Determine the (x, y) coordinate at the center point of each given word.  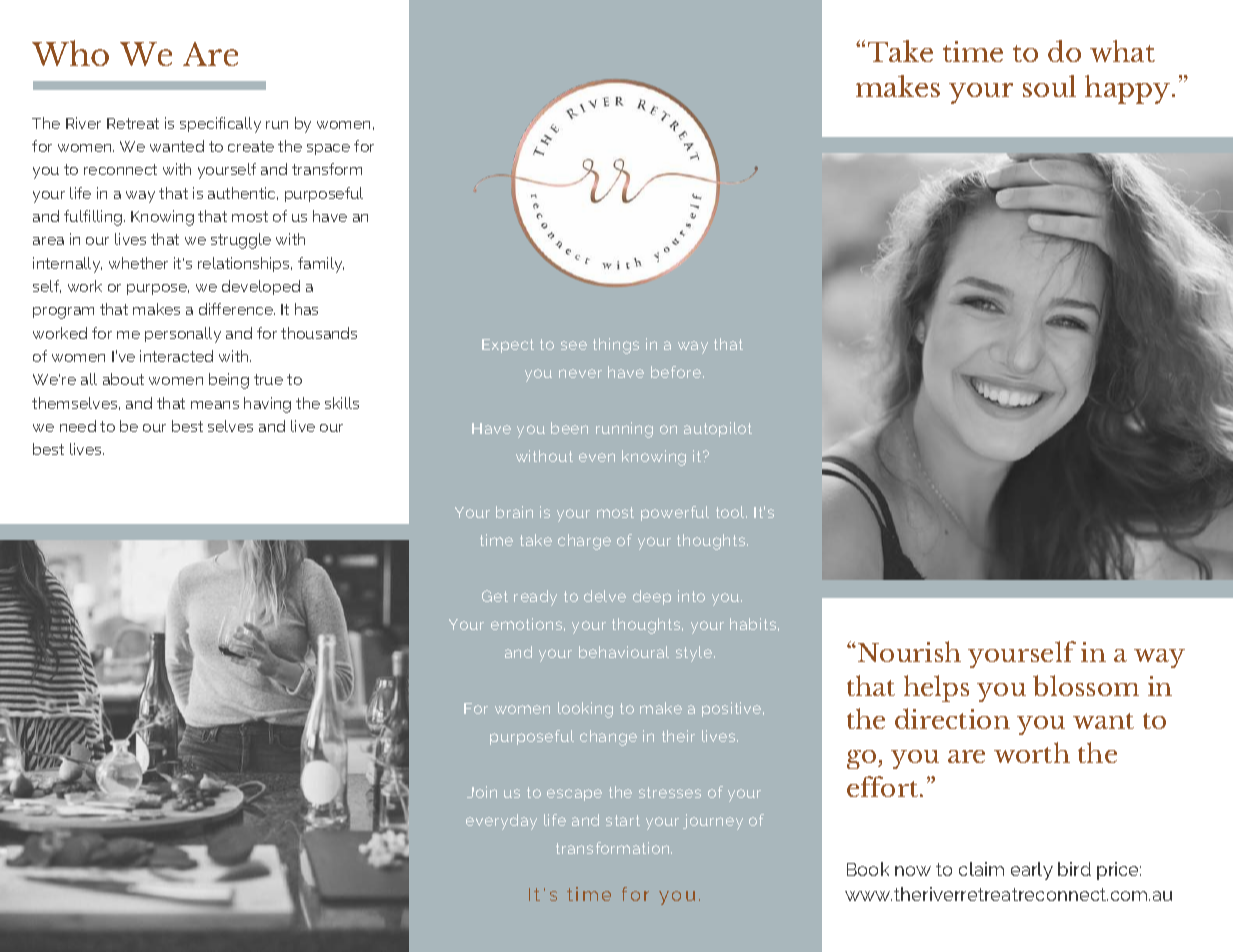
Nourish (909, 651)
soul (1049, 86)
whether (138, 263)
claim (981, 869)
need (78, 426)
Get (495, 596)
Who (70, 53)
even (597, 457)
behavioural (624, 652)
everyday (501, 822)
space (328, 149)
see (574, 345)
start (623, 820)
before (677, 372)
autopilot (718, 429)
